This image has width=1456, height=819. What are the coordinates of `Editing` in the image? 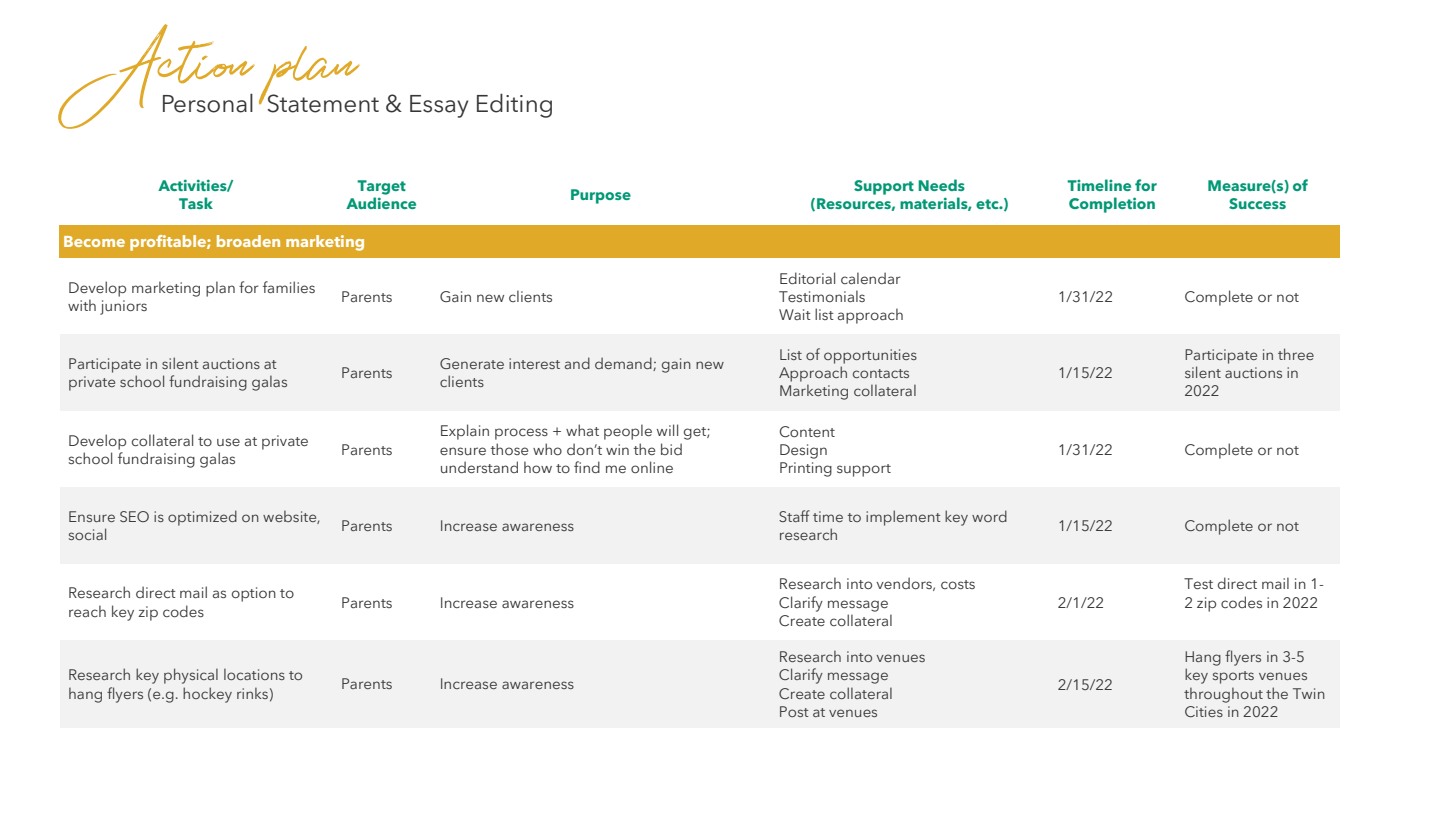 It's located at (514, 106).
